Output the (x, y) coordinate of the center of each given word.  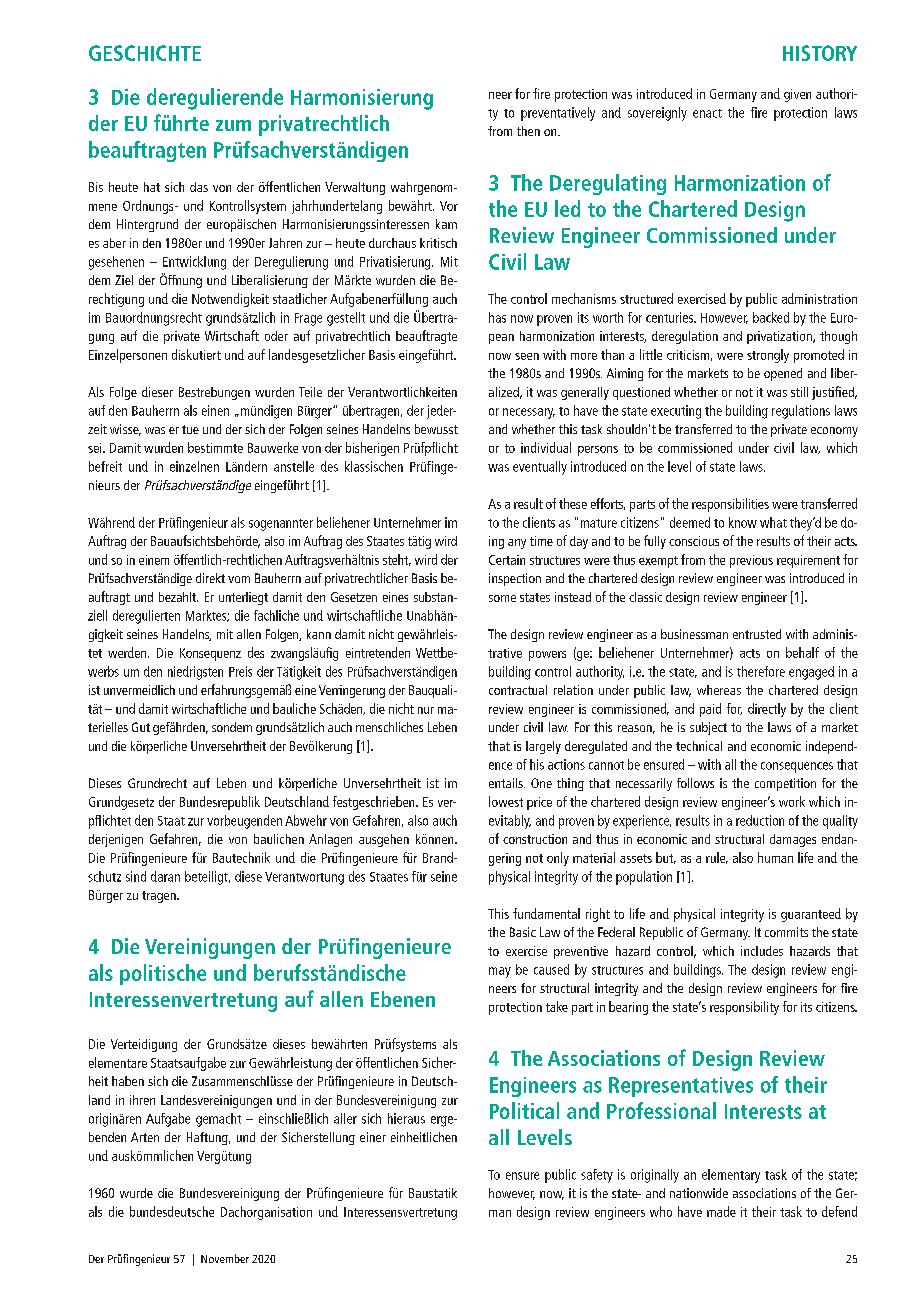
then (528, 131)
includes (762, 951)
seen (527, 356)
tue (190, 429)
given (797, 95)
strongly (768, 356)
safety (597, 1176)
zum (233, 125)
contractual (518, 690)
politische (163, 974)
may (500, 972)
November (225, 1258)
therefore (761, 671)
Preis (240, 671)
